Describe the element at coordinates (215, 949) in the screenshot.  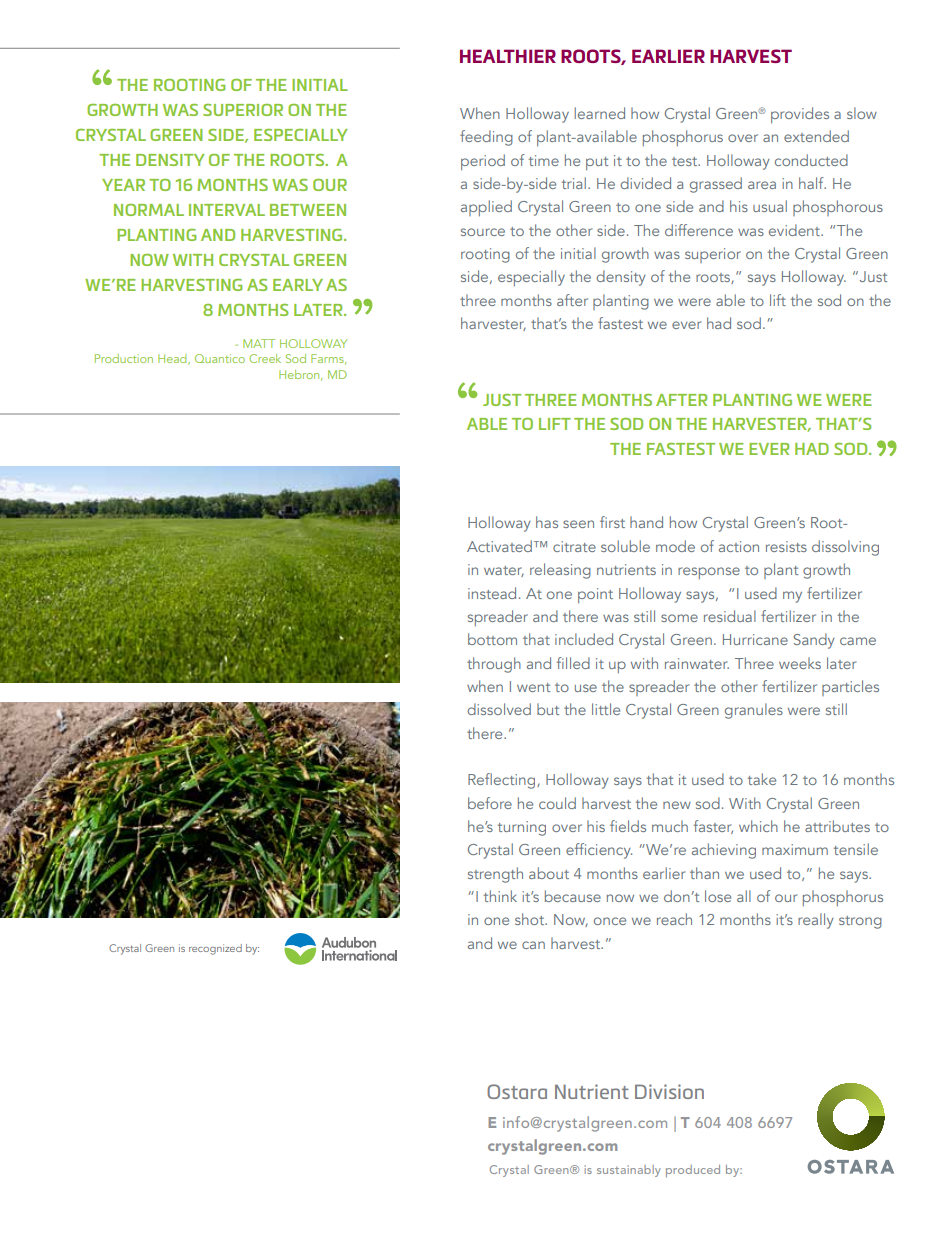
I see `recognized` at that location.
